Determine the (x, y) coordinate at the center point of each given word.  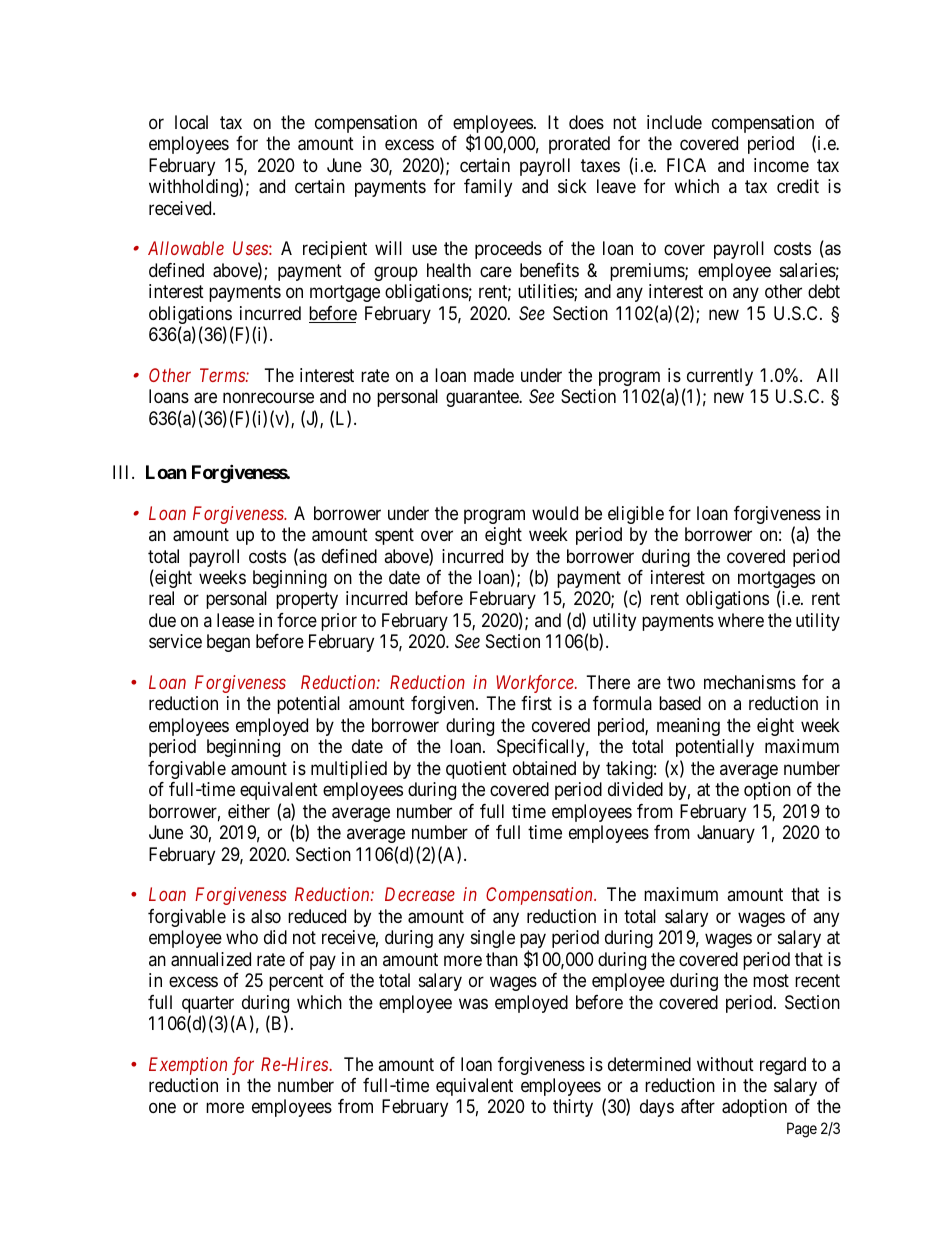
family (488, 188)
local (191, 122)
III (123, 472)
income (781, 165)
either (249, 811)
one (162, 1108)
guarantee (483, 398)
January (726, 834)
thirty (573, 1108)
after (698, 1106)
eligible (636, 515)
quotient (476, 770)
